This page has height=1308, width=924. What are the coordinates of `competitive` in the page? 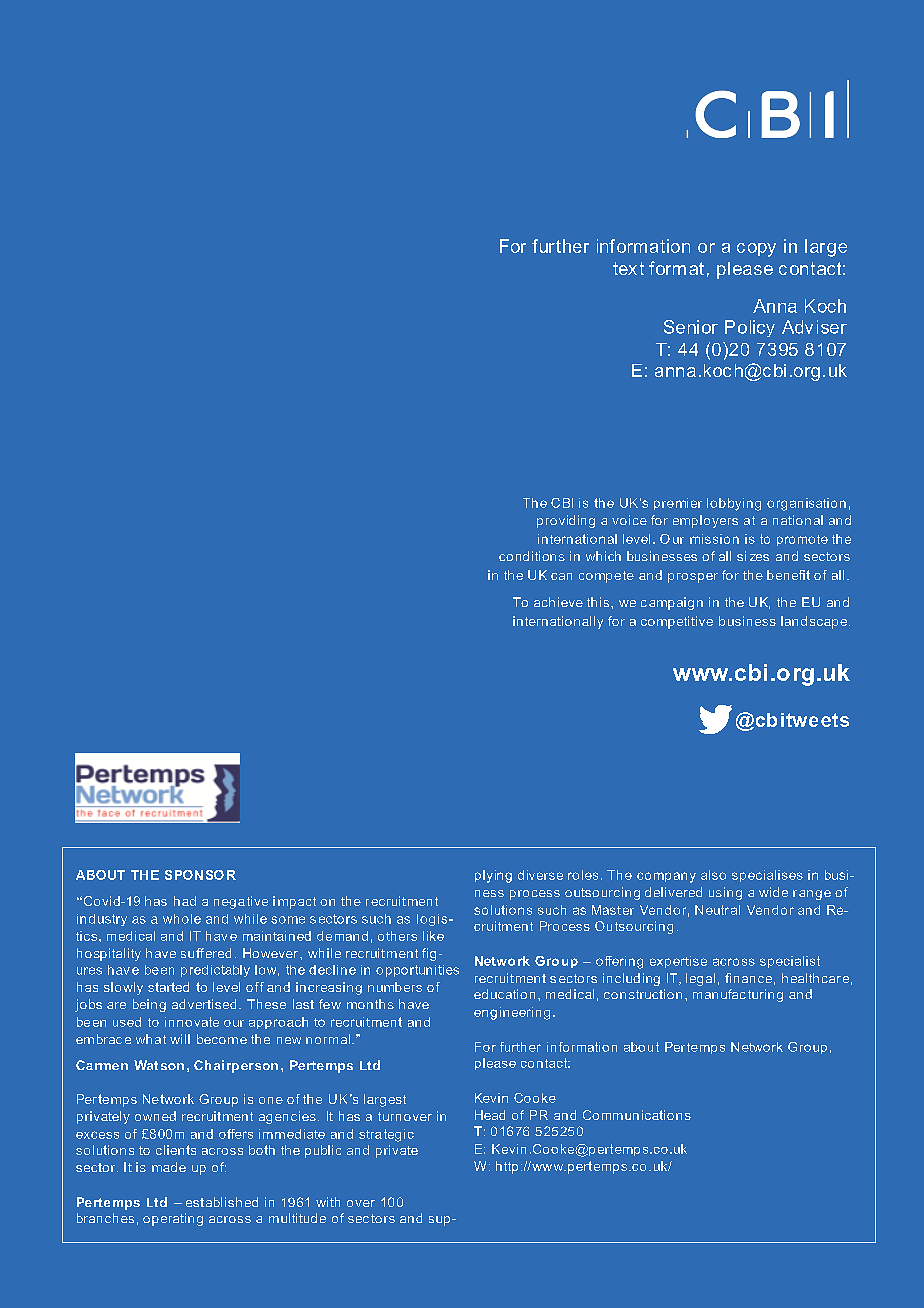 It's located at (677, 622).
